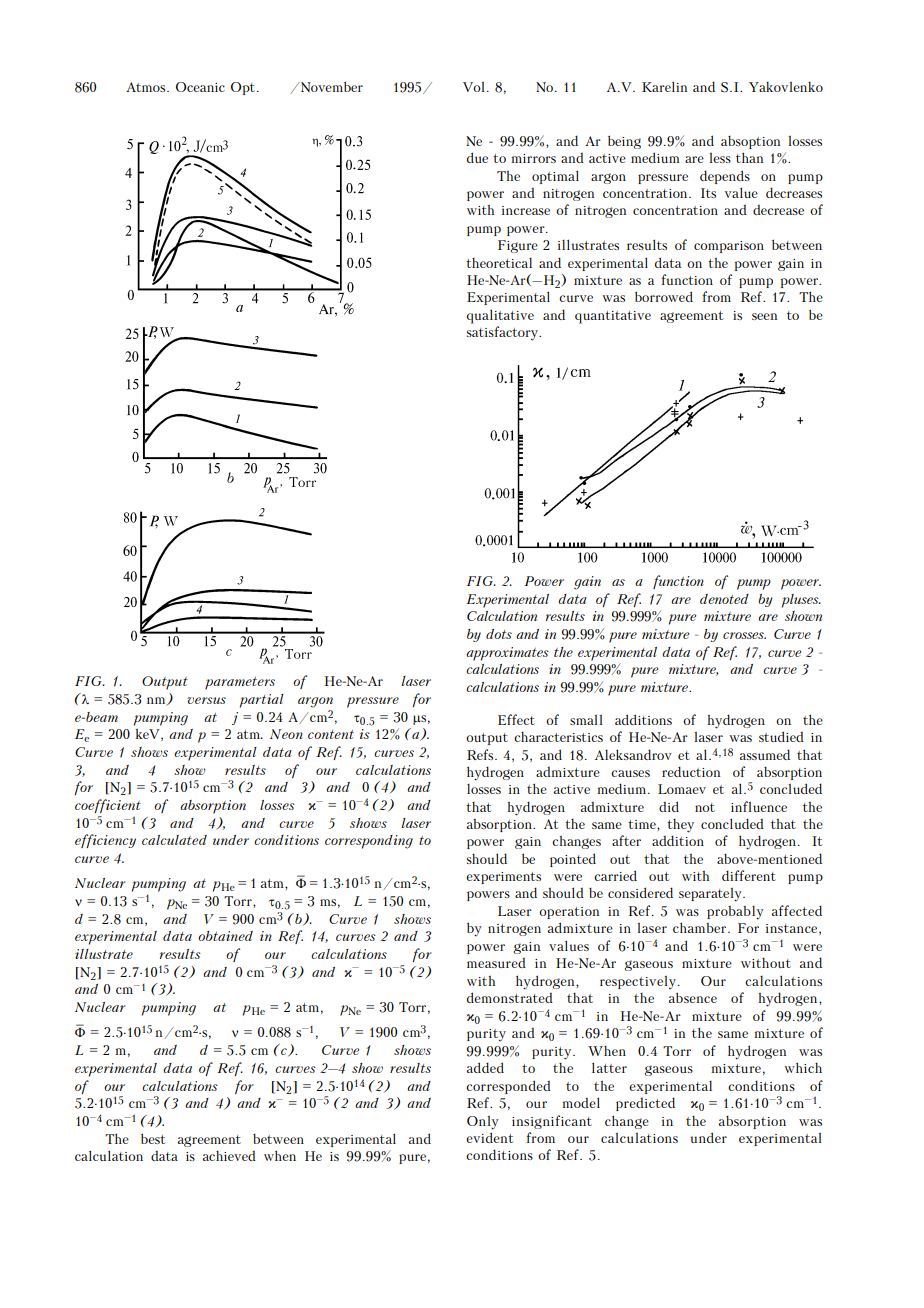 The image size is (924, 1308). I want to click on less, so click(720, 158).
